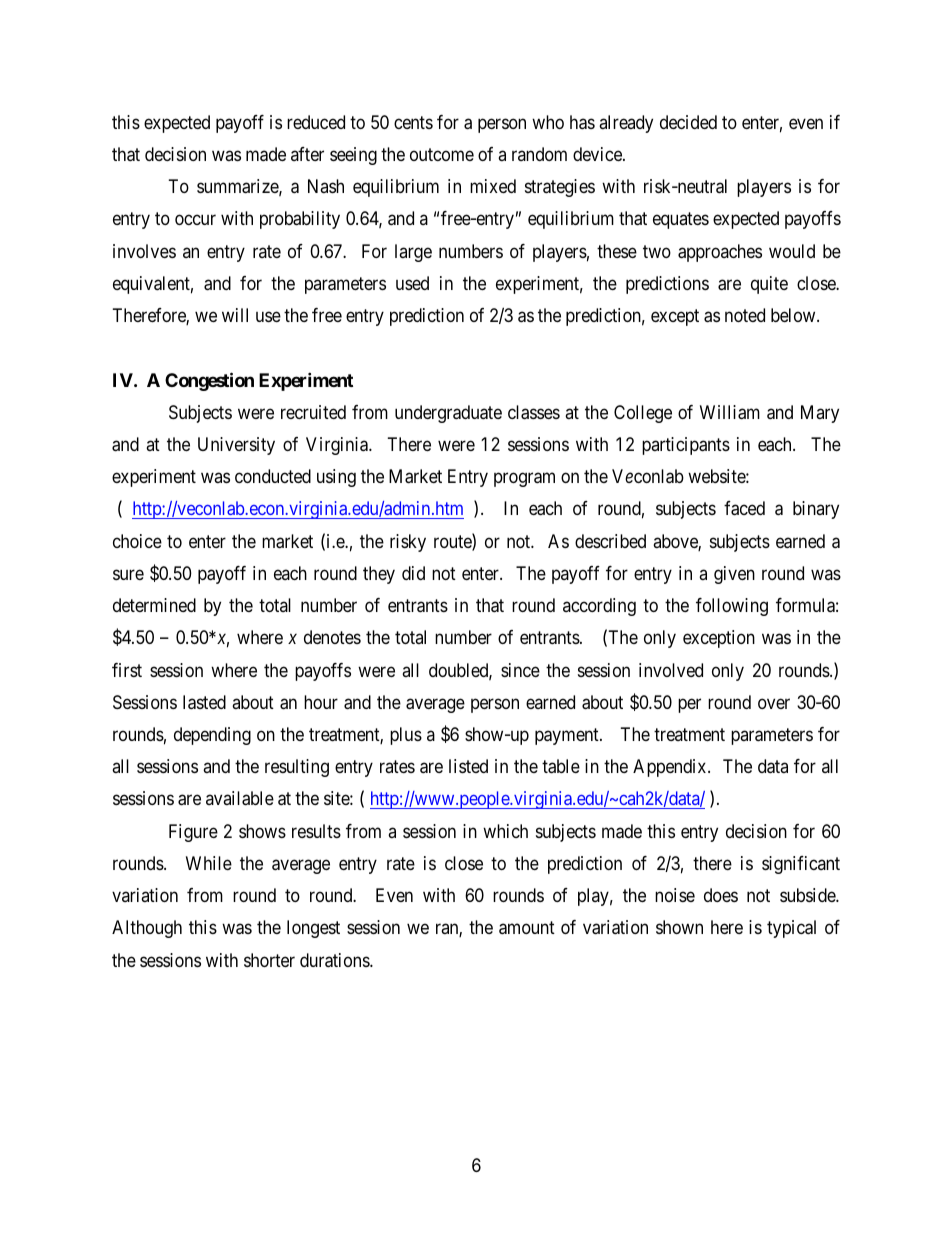 The height and width of the screenshot is (1233, 952). What do you see at coordinates (688, 122) in the screenshot?
I see `decided` at bounding box center [688, 122].
